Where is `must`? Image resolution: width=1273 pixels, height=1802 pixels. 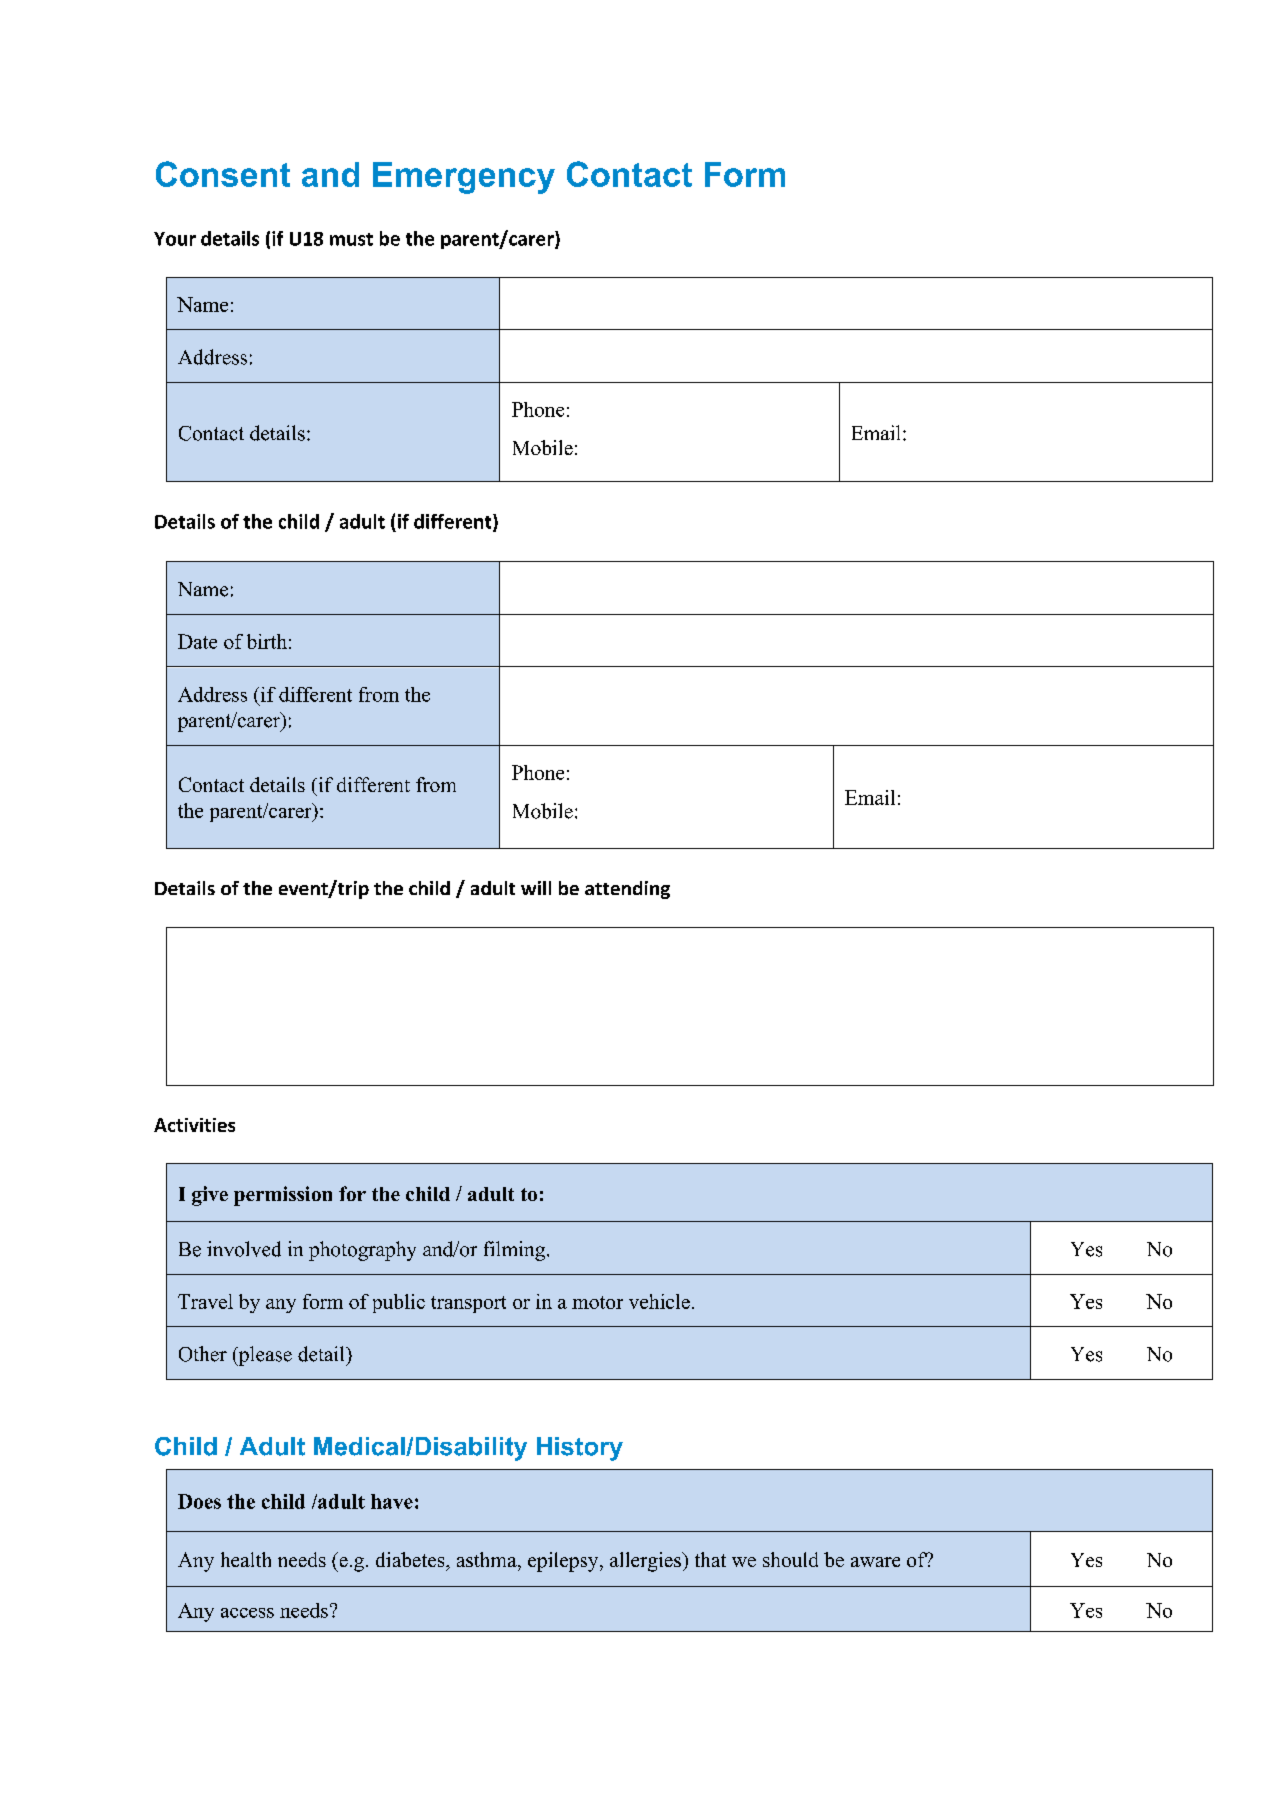 must is located at coordinates (351, 239).
